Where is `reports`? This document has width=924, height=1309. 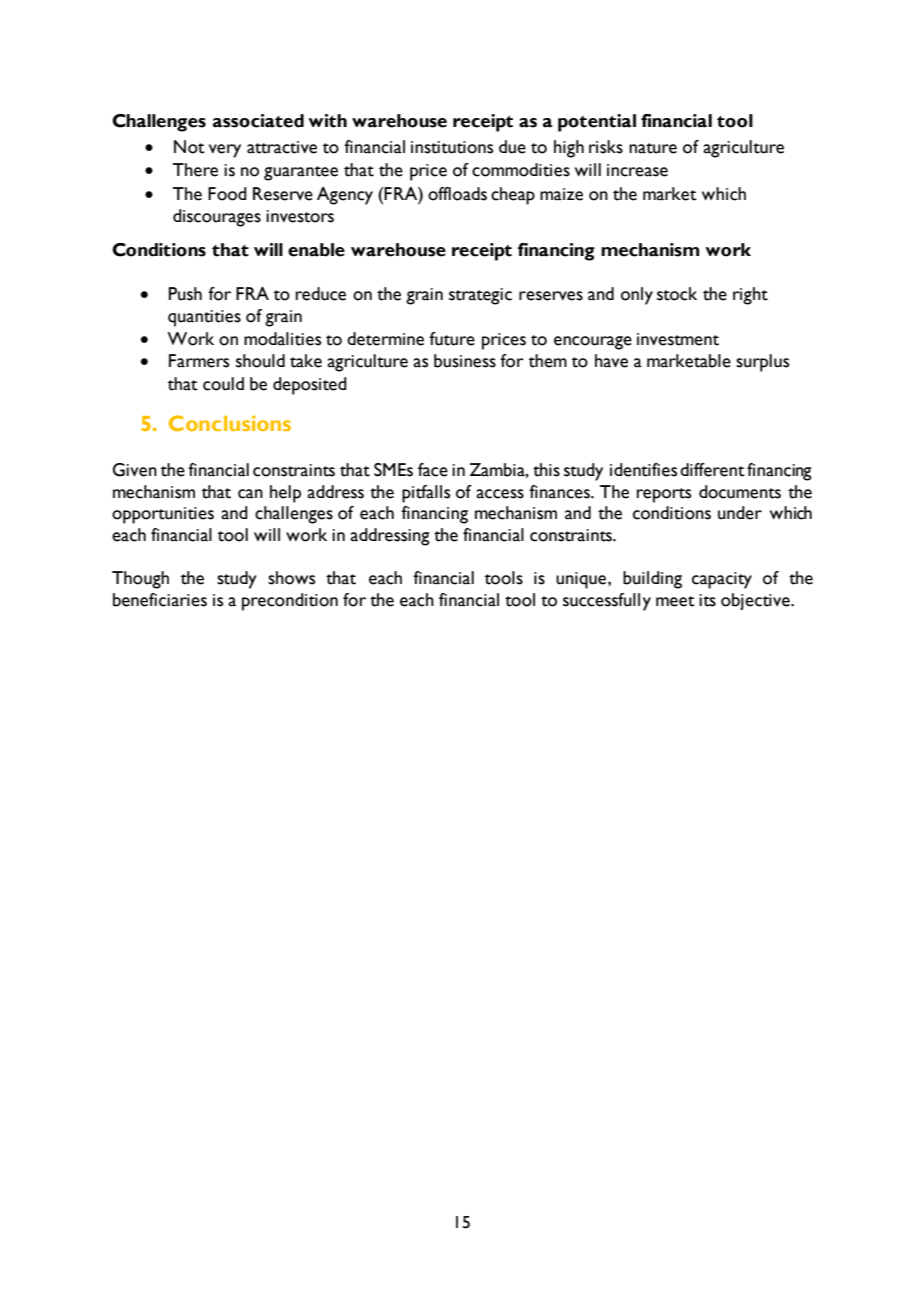
reports is located at coordinates (664, 495).
